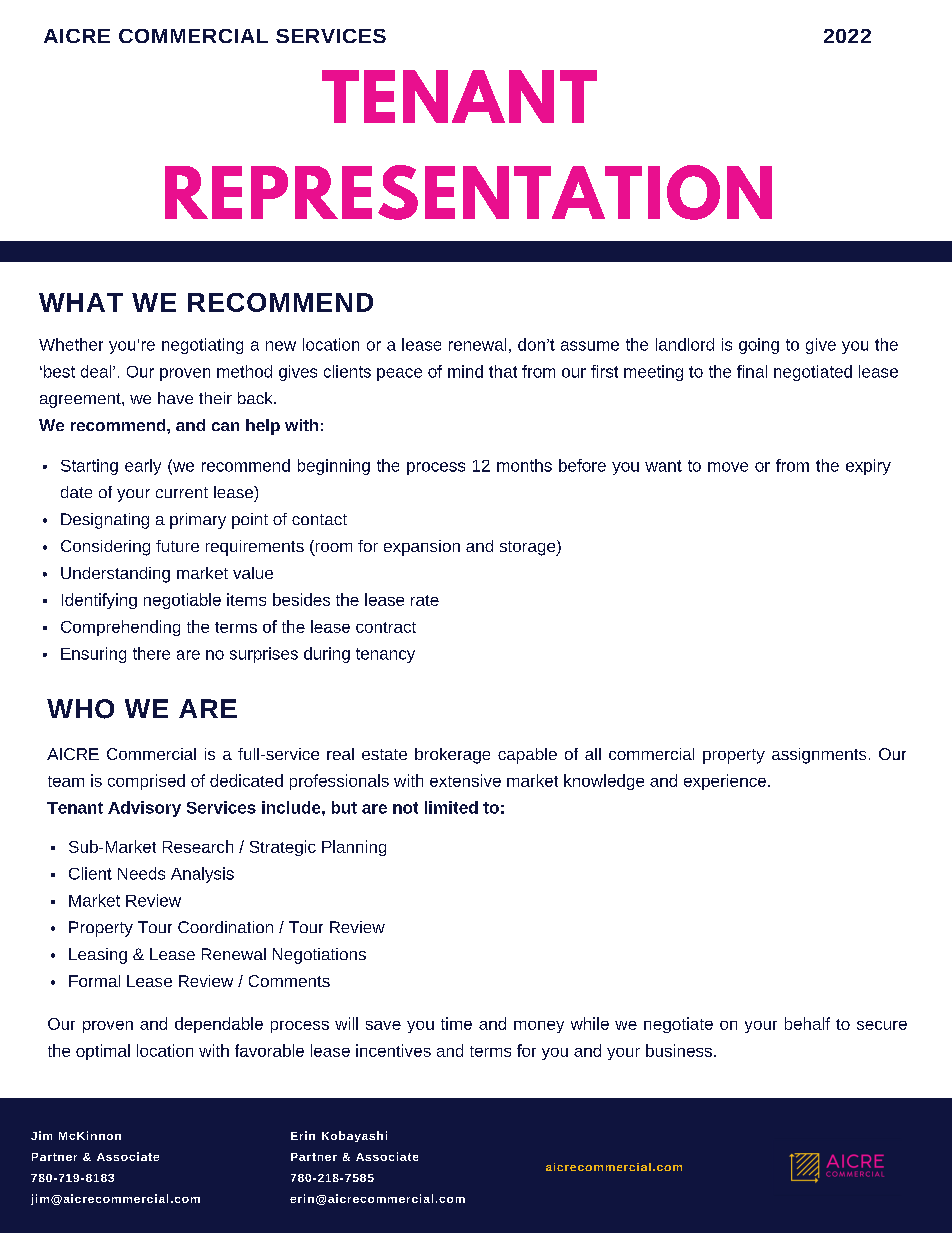  What do you see at coordinates (151, 653) in the screenshot?
I see `there` at bounding box center [151, 653].
